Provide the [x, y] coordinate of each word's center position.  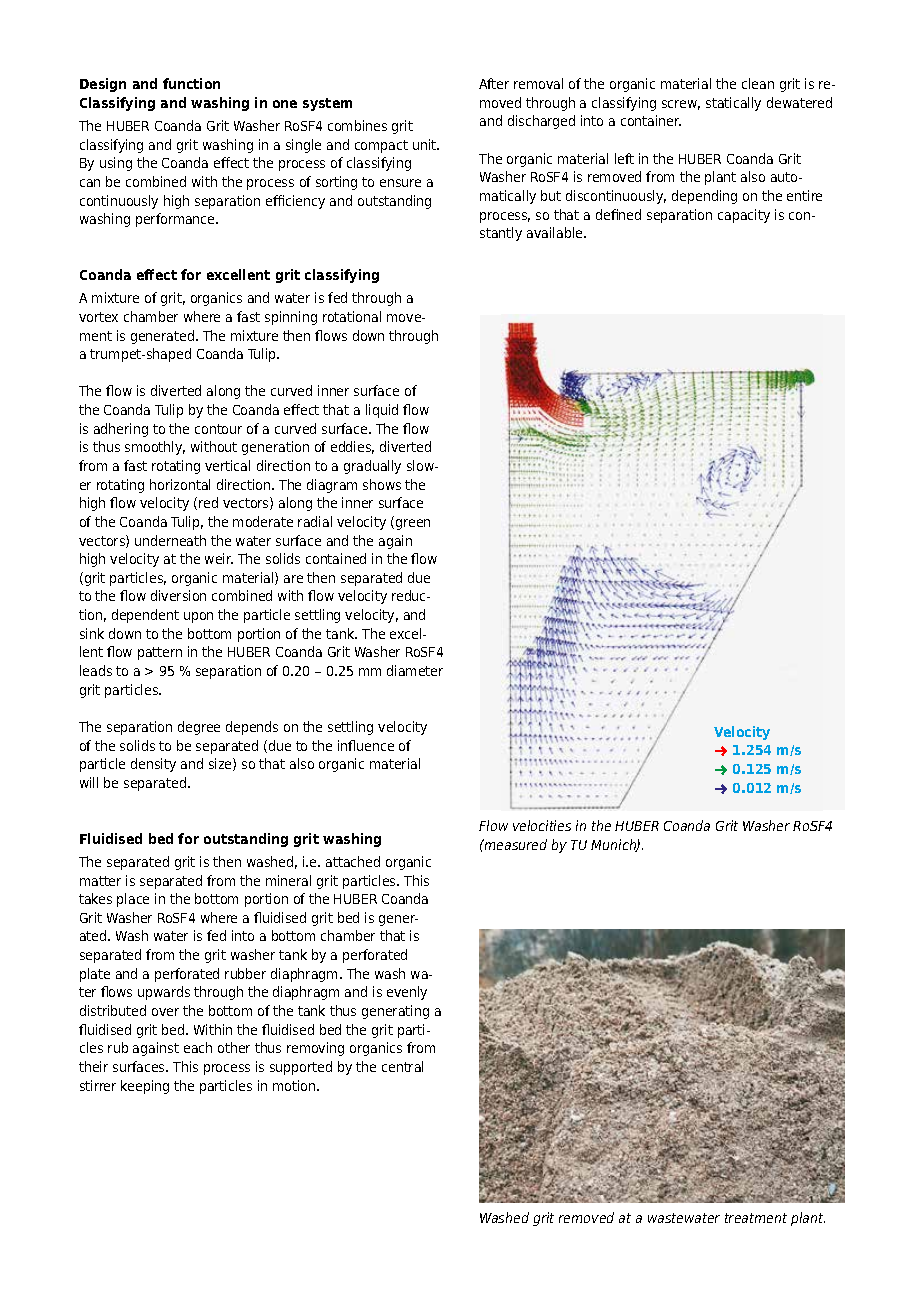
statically [733, 104]
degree [199, 728]
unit [426, 144]
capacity [744, 216]
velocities [542, 825]
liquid [382, 411]
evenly [407, 993]
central [402, 1066]
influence [366, 745]
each [198, 1047]
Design [103, 85]
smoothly [155, 448]
